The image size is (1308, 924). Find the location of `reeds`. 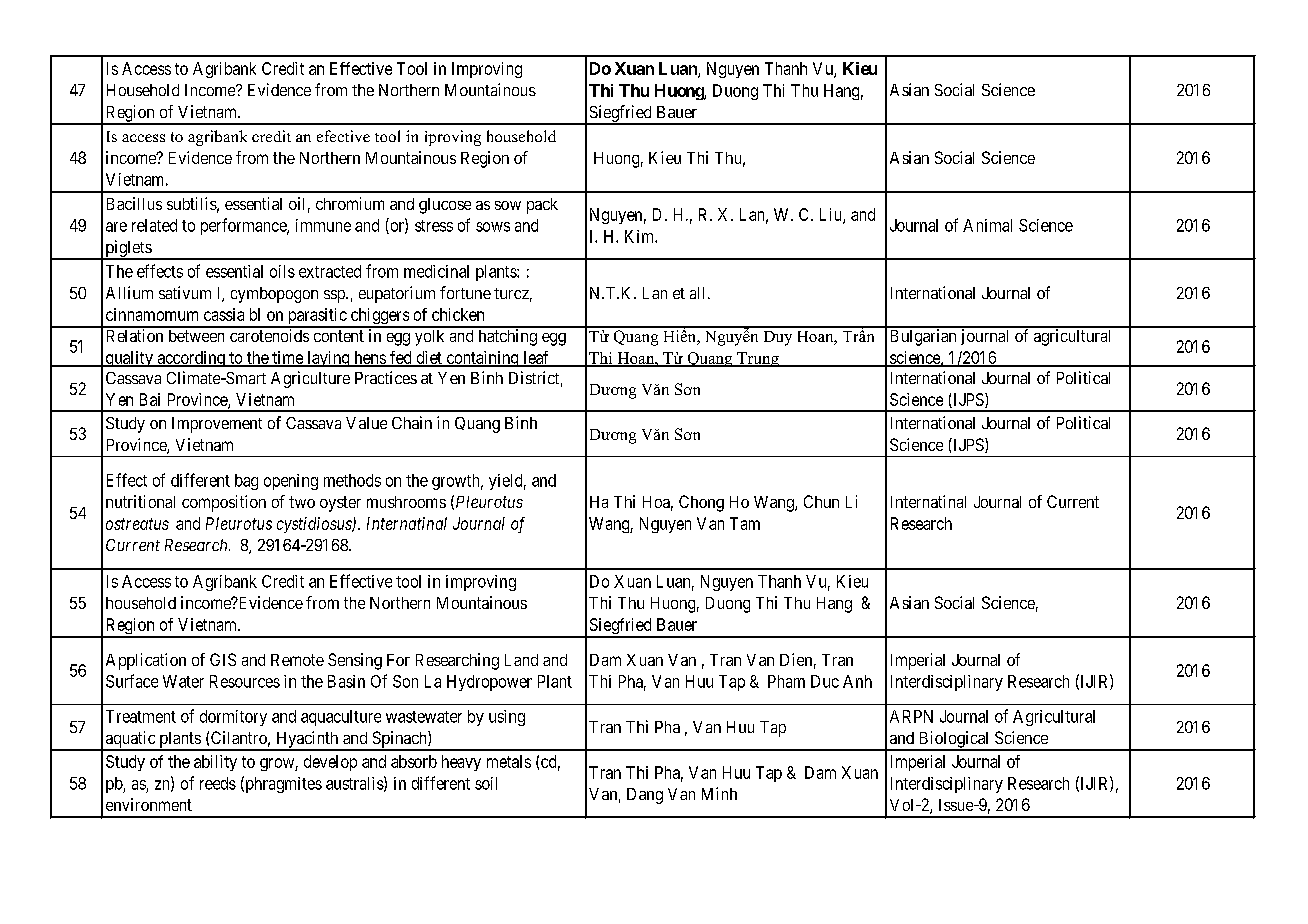

reeds is located at coordinates (218, 783).
